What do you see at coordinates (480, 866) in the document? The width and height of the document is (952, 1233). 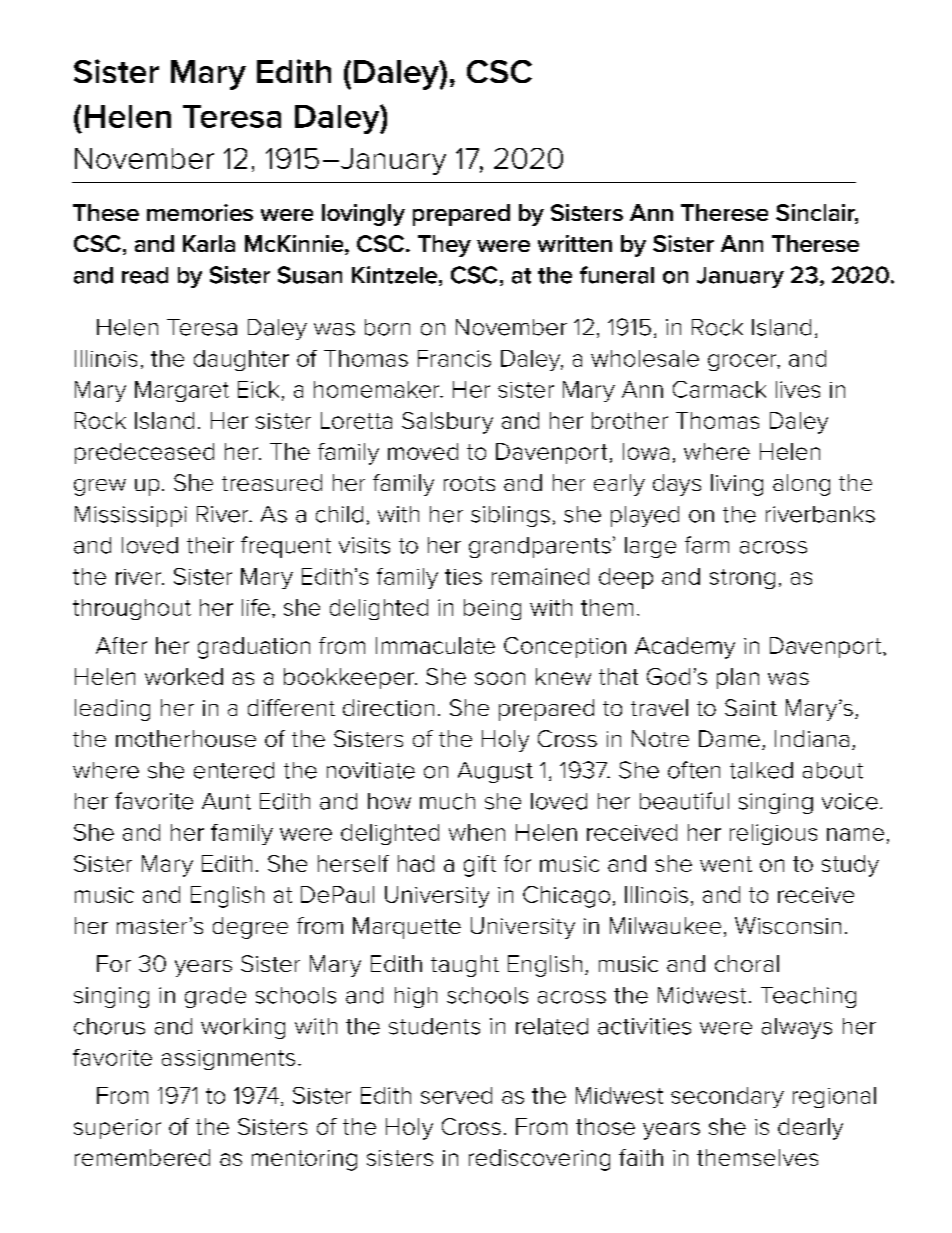 I see `gift` at bounding box center [480, 866].
